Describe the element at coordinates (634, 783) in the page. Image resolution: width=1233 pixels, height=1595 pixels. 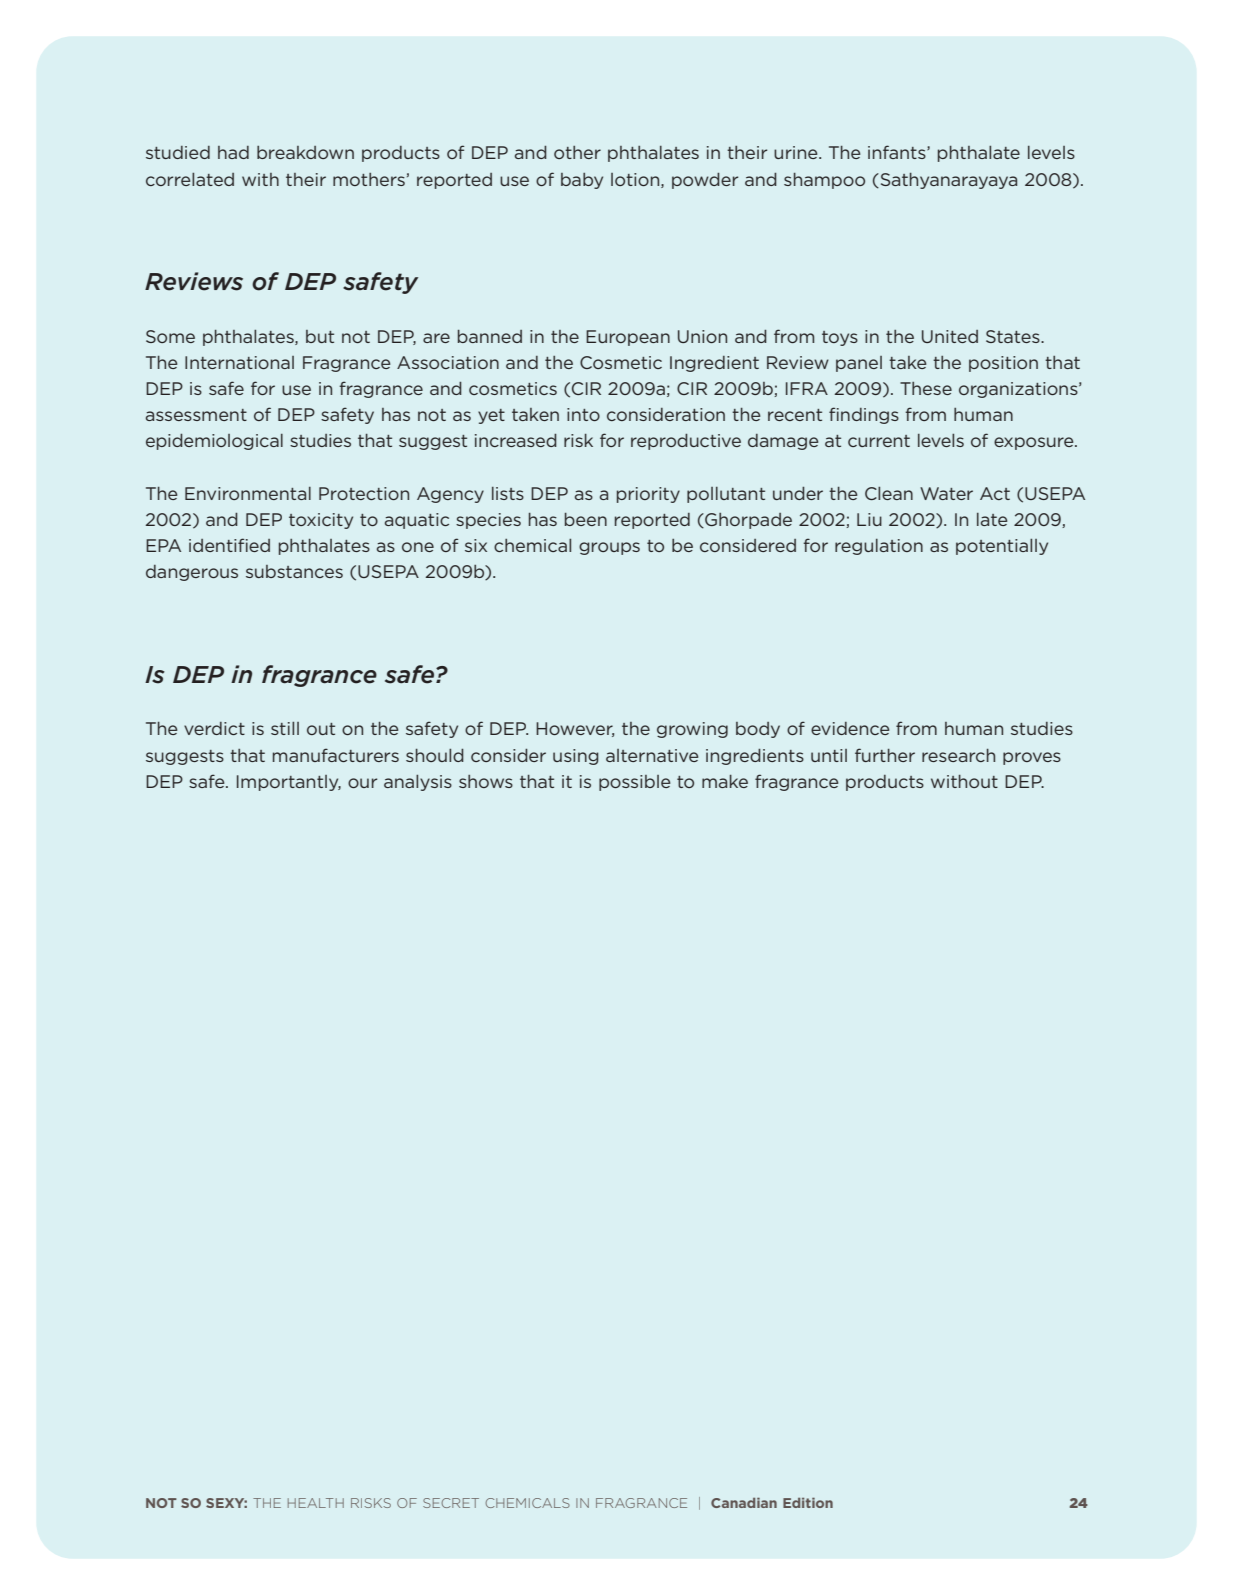
I see `possible` at that location.
